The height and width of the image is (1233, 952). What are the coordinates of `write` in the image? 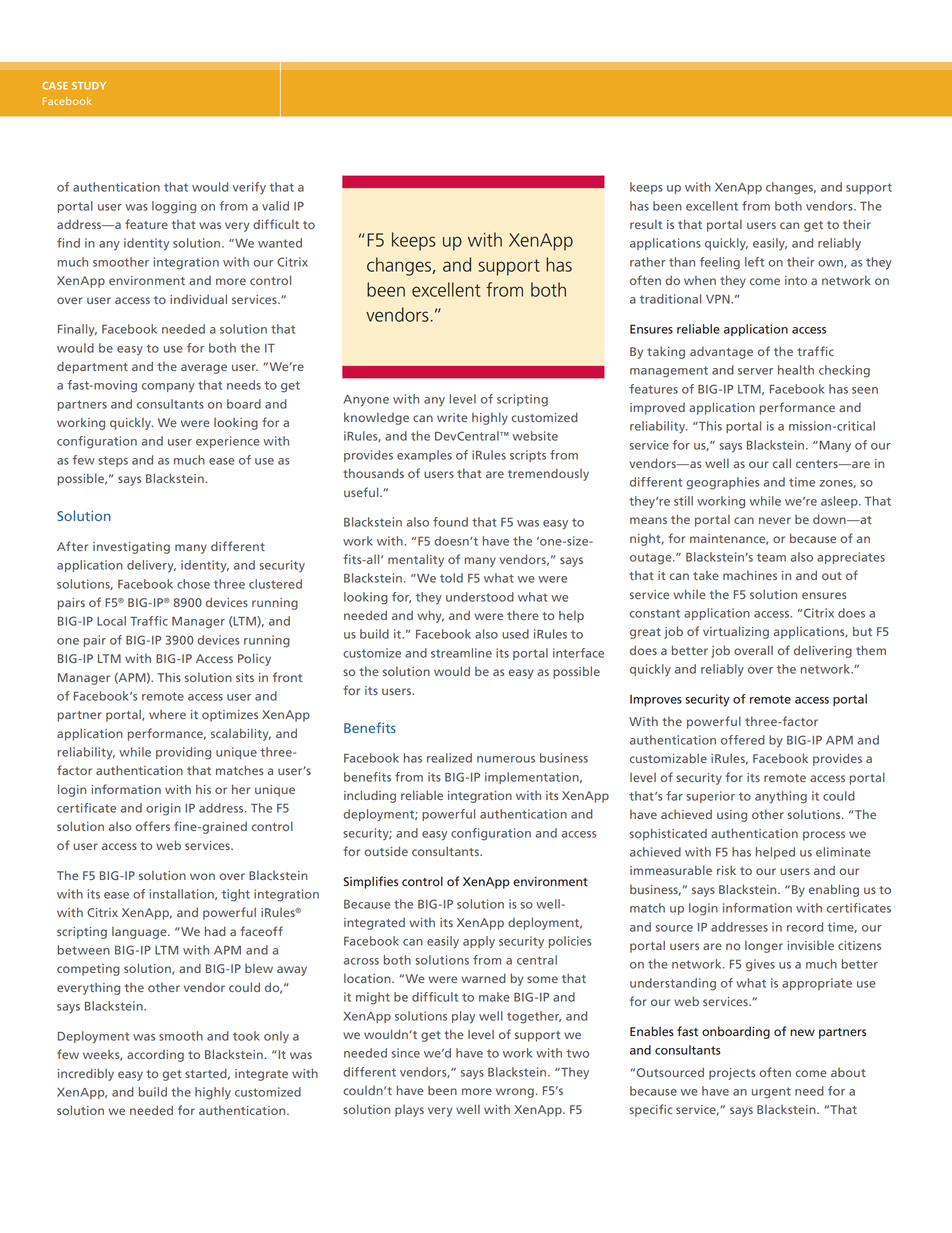 It's located at (452, 417).
